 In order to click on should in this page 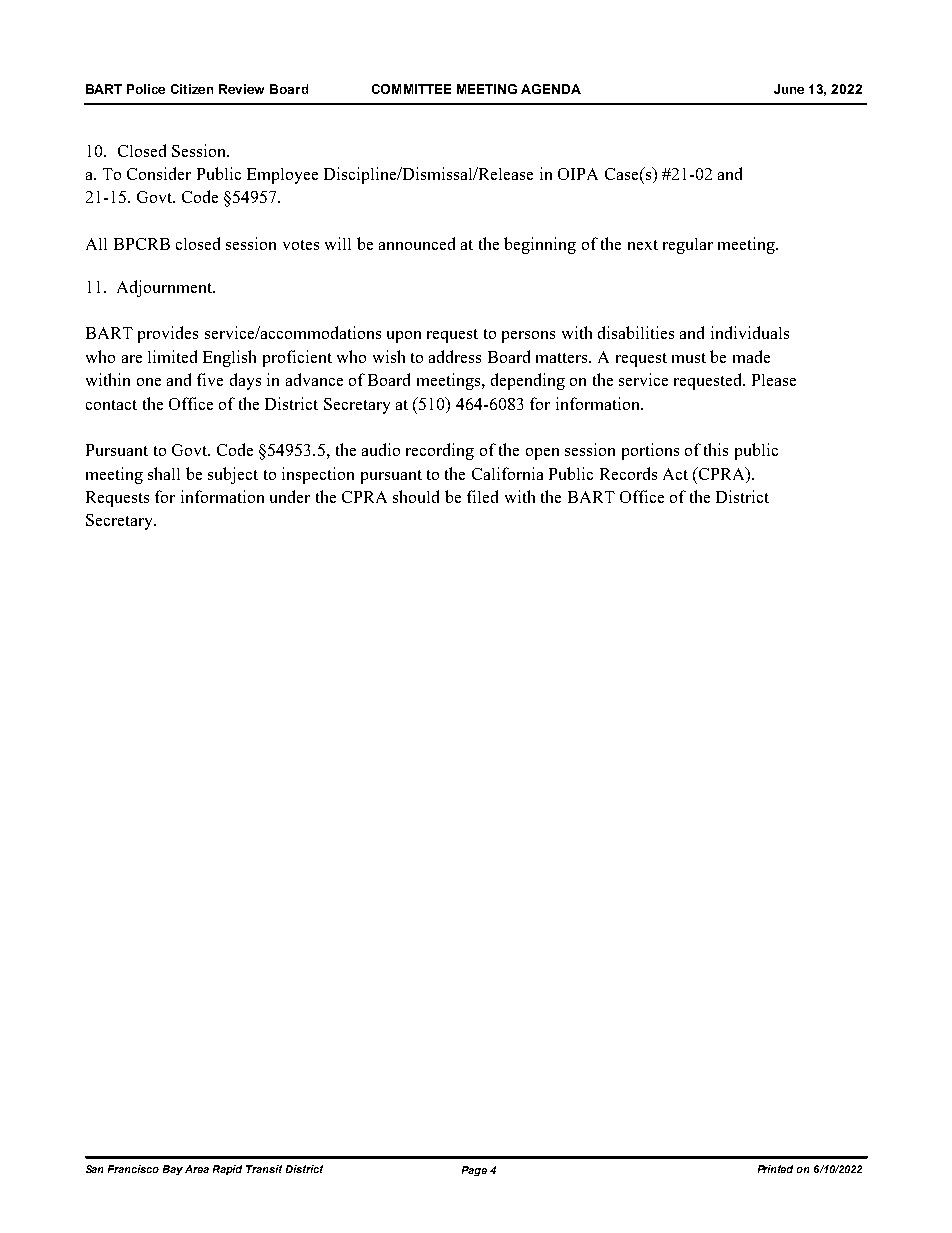, I will do `click(416, 496)`.
